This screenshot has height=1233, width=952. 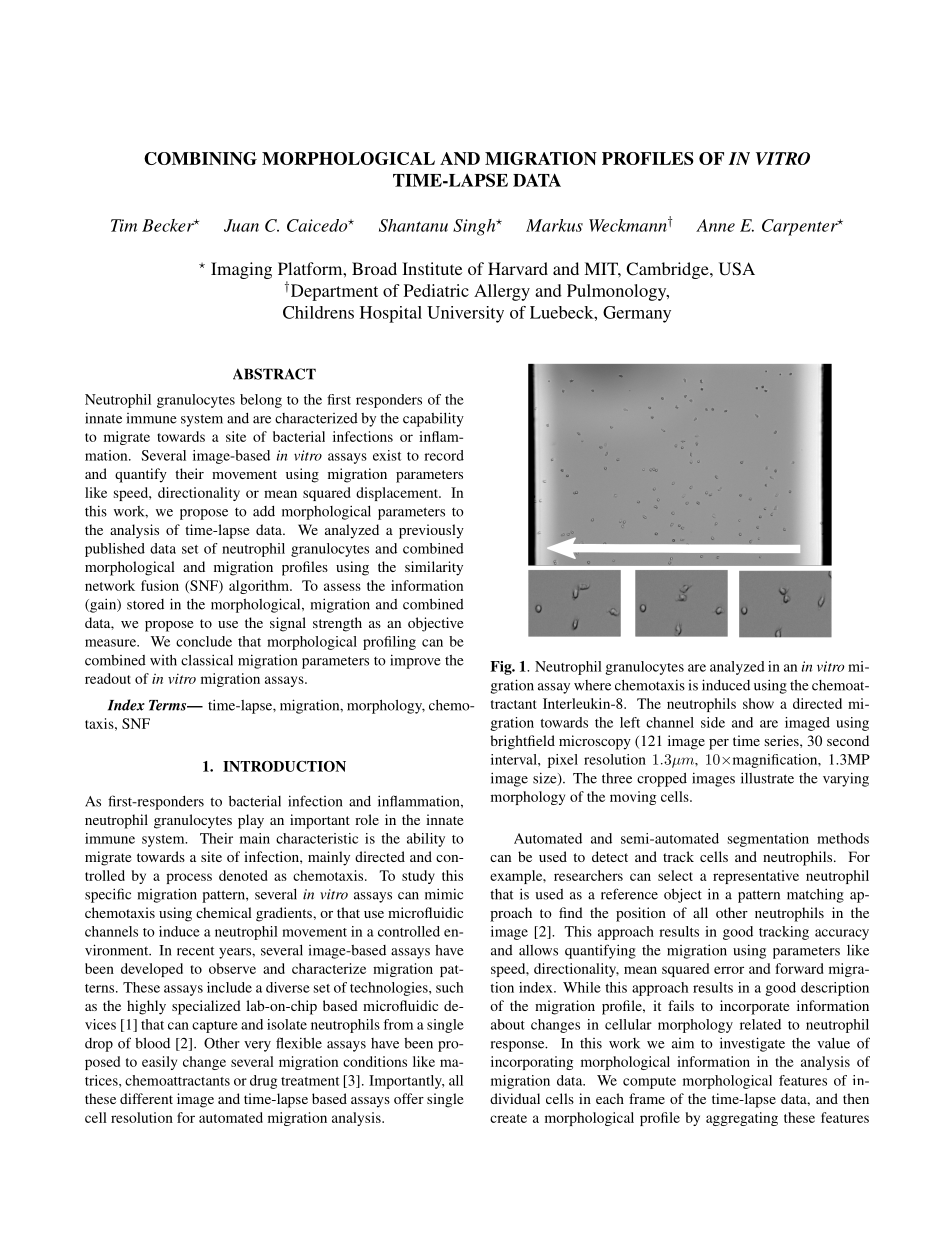 I want to click on Markus, so click(x=554, y=225).
